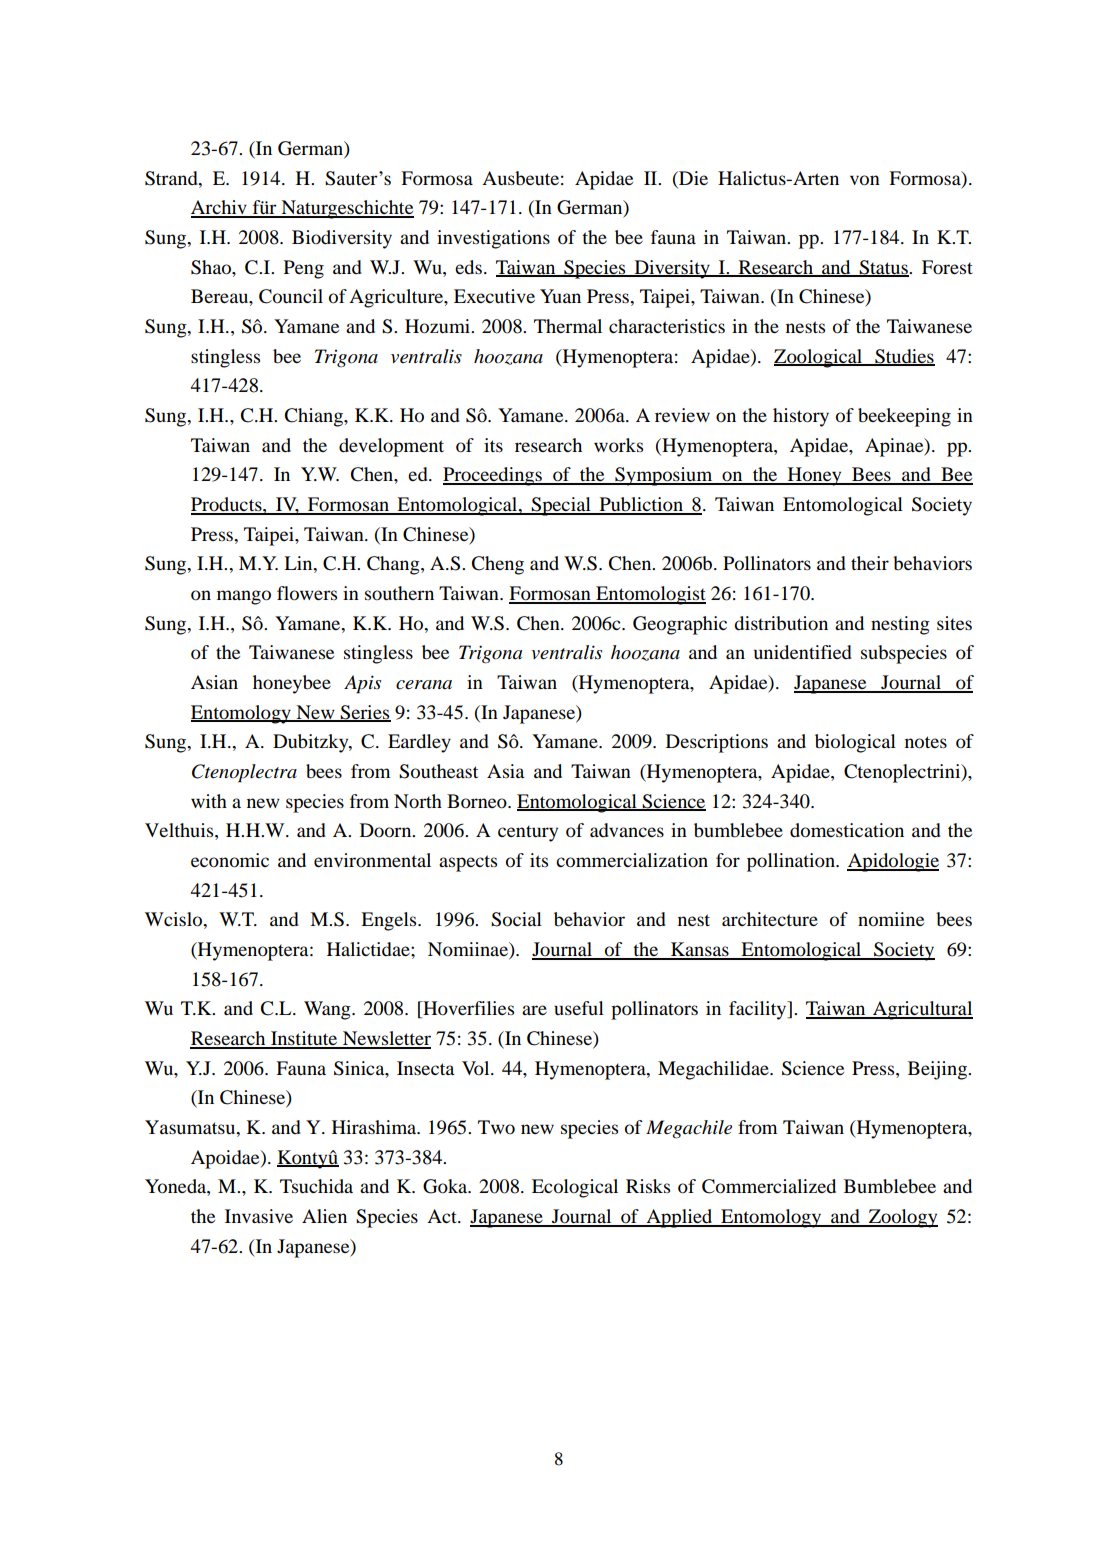 This screenshot has width=1104, height=1561. I want to click on investigations, so click(493, 239).
